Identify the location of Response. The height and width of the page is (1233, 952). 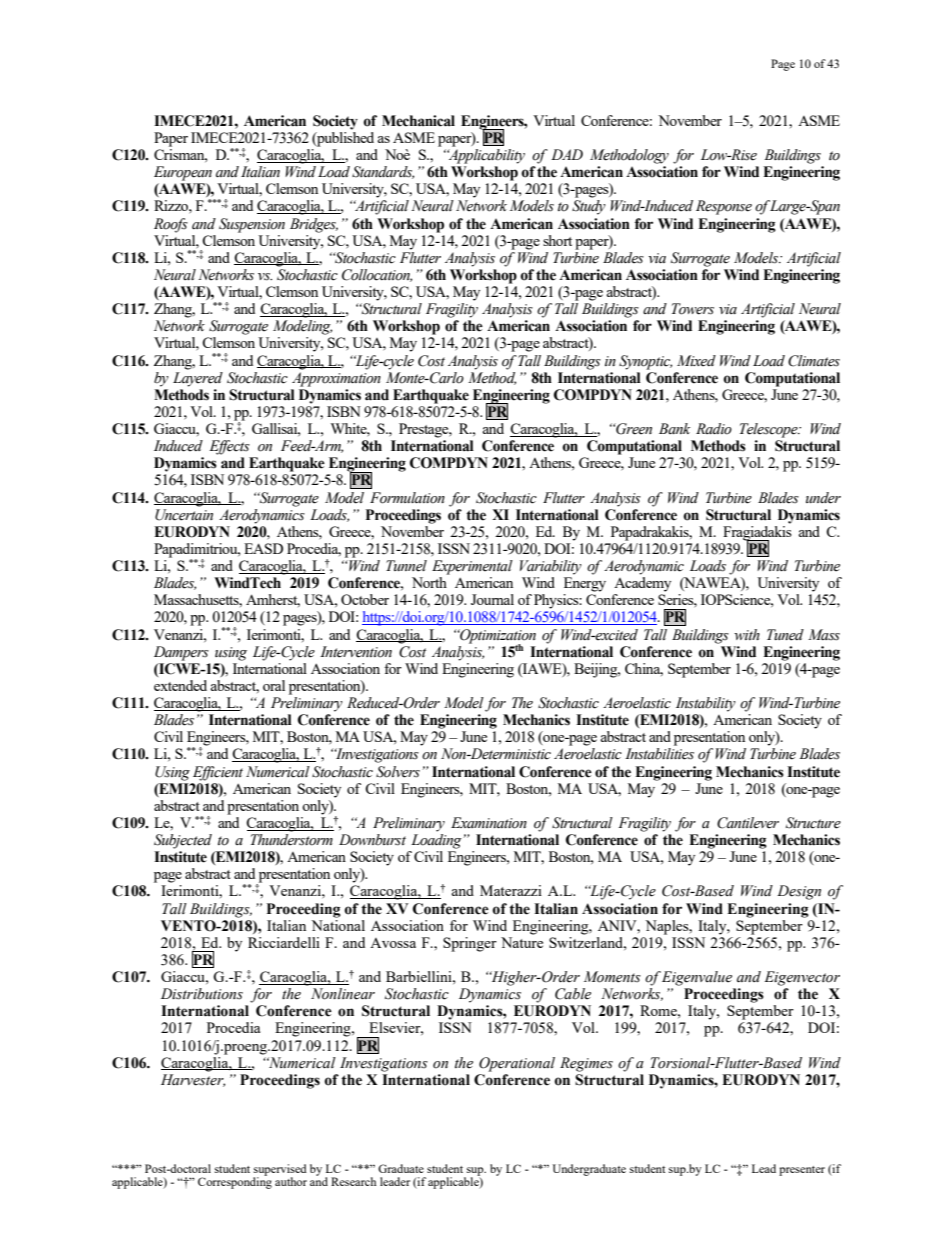
(724, 207).
